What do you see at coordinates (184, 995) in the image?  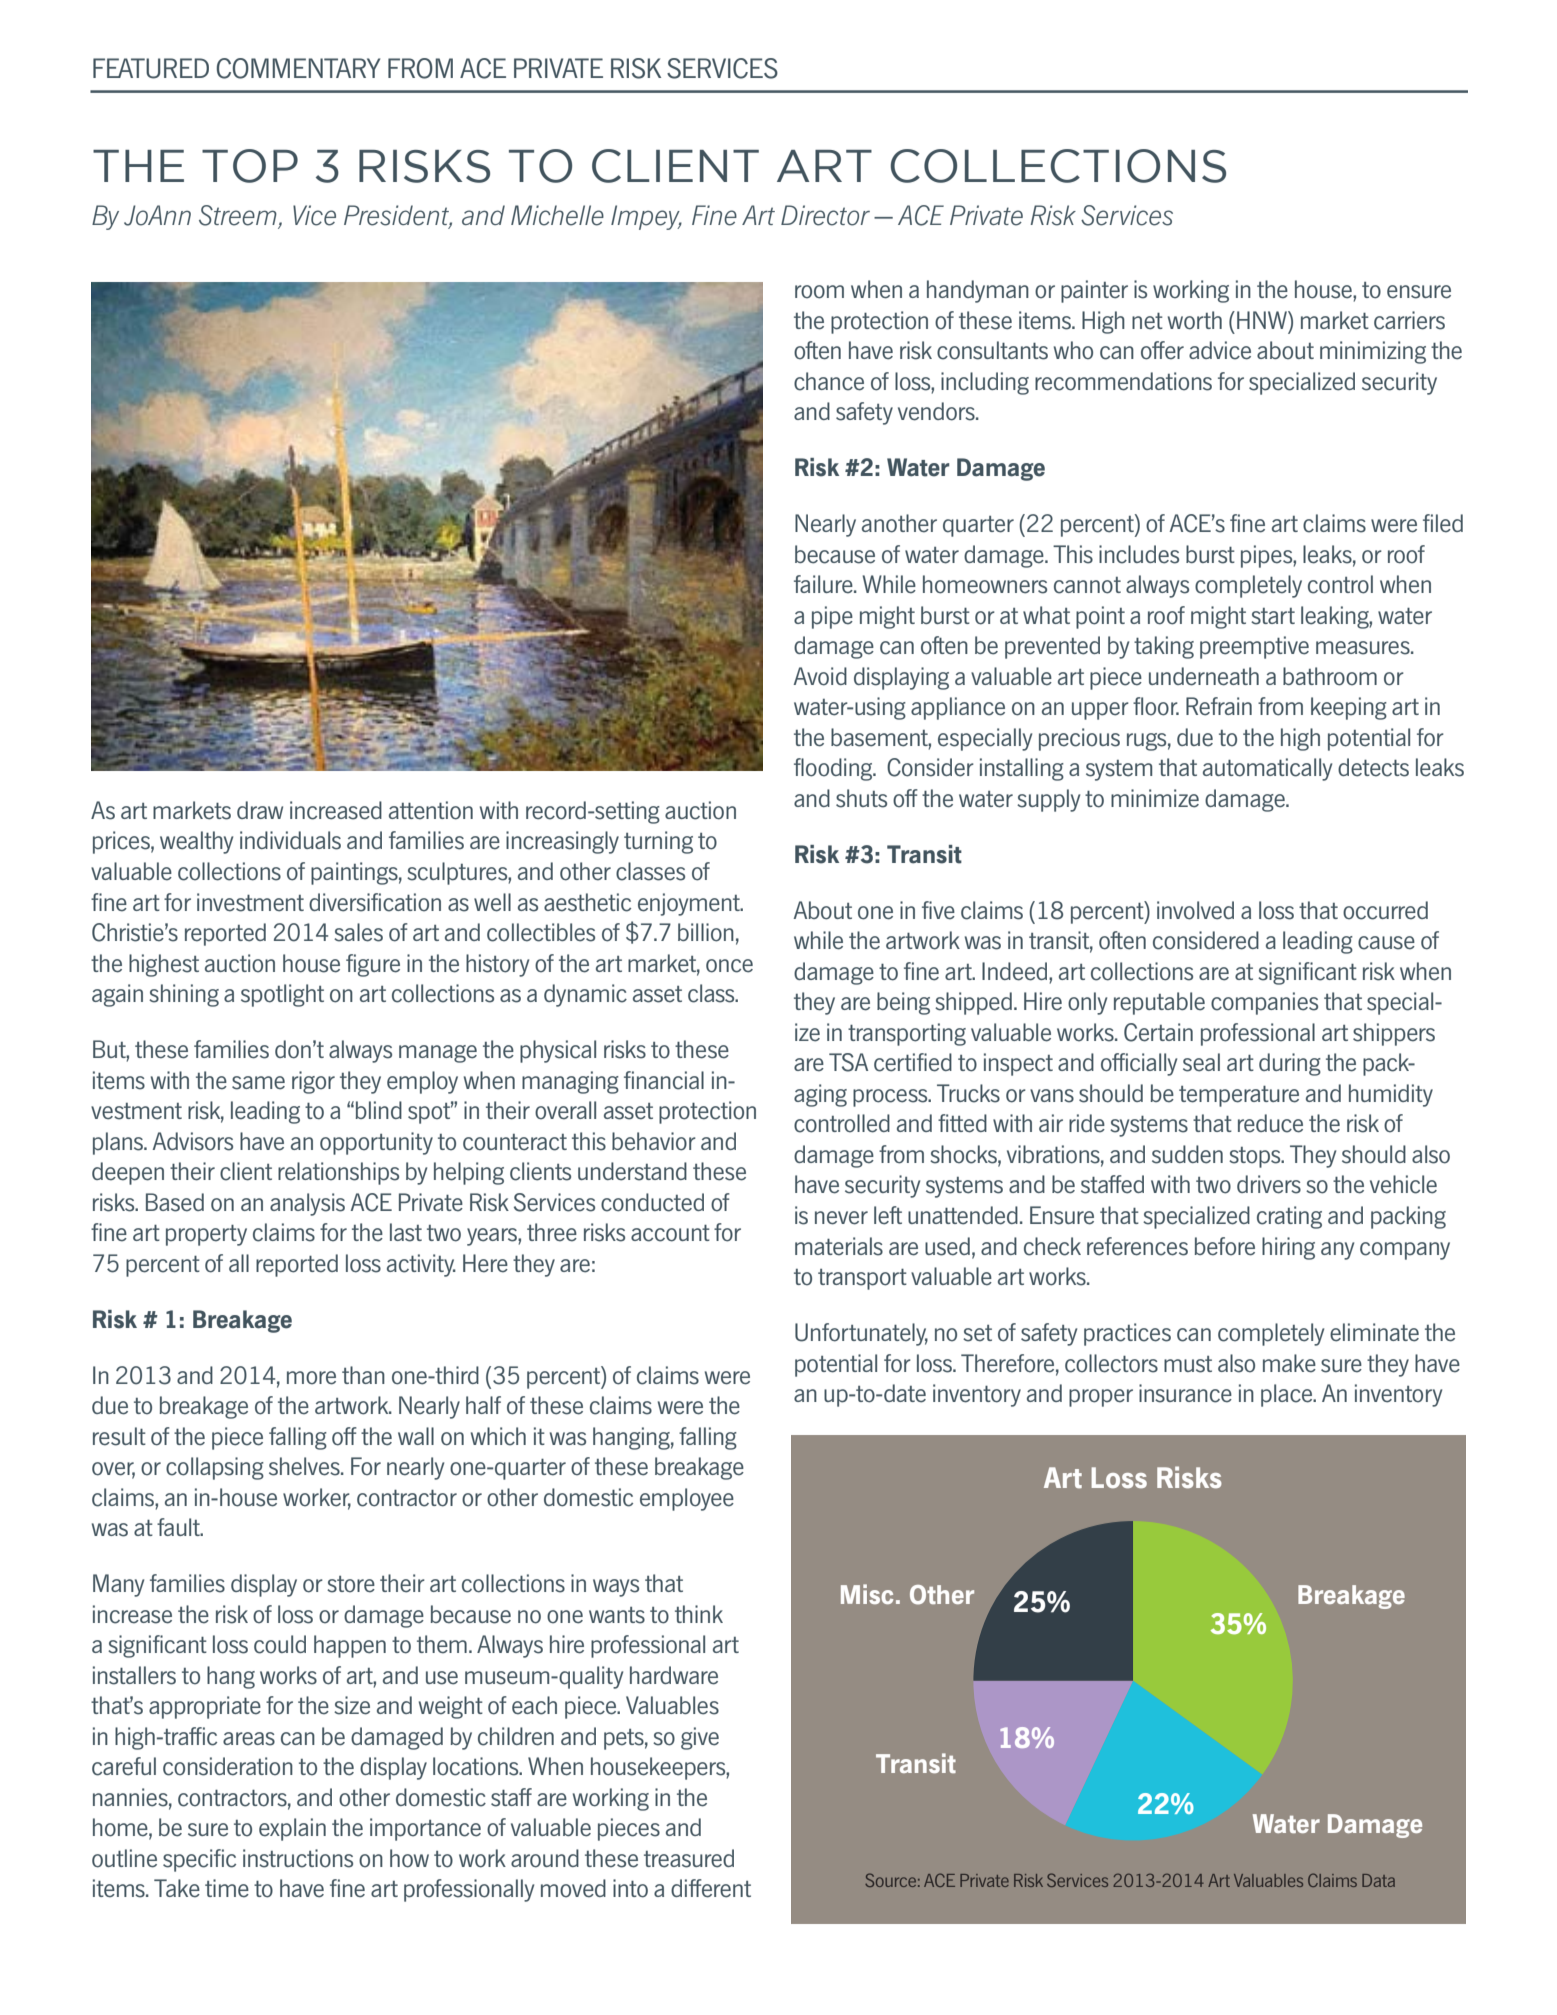 I see `shining` at bounding box center [184, 995].
